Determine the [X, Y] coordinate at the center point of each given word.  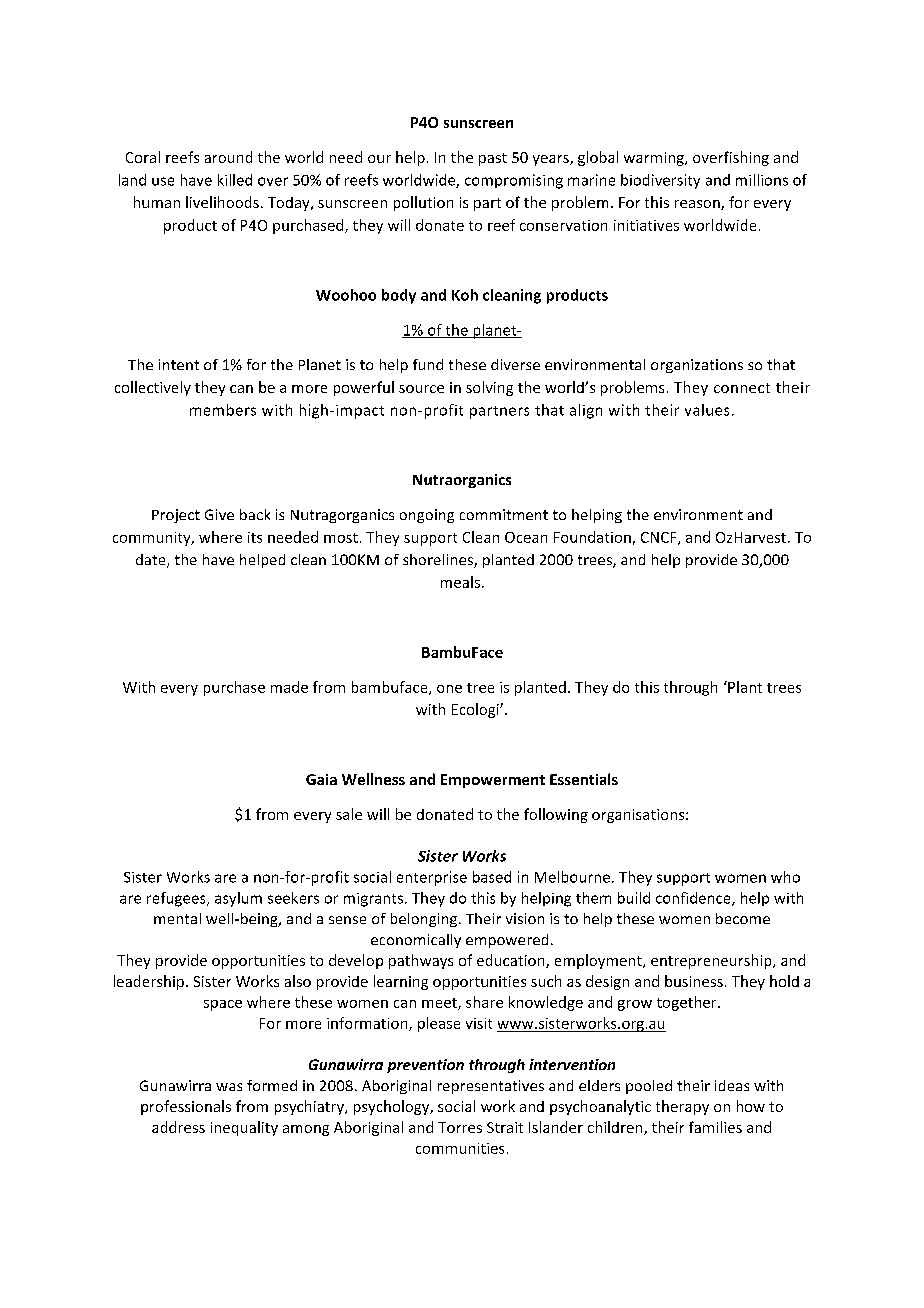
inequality [244, 1128]
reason [698, 205]
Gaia [321, 779]
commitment [504, 514]
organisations [639, 816]
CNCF [660, 538]
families [715, 1127]
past [493, 159]
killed [235, 180]
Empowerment [493, 781]
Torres [460, 1127]
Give [219, 514]
